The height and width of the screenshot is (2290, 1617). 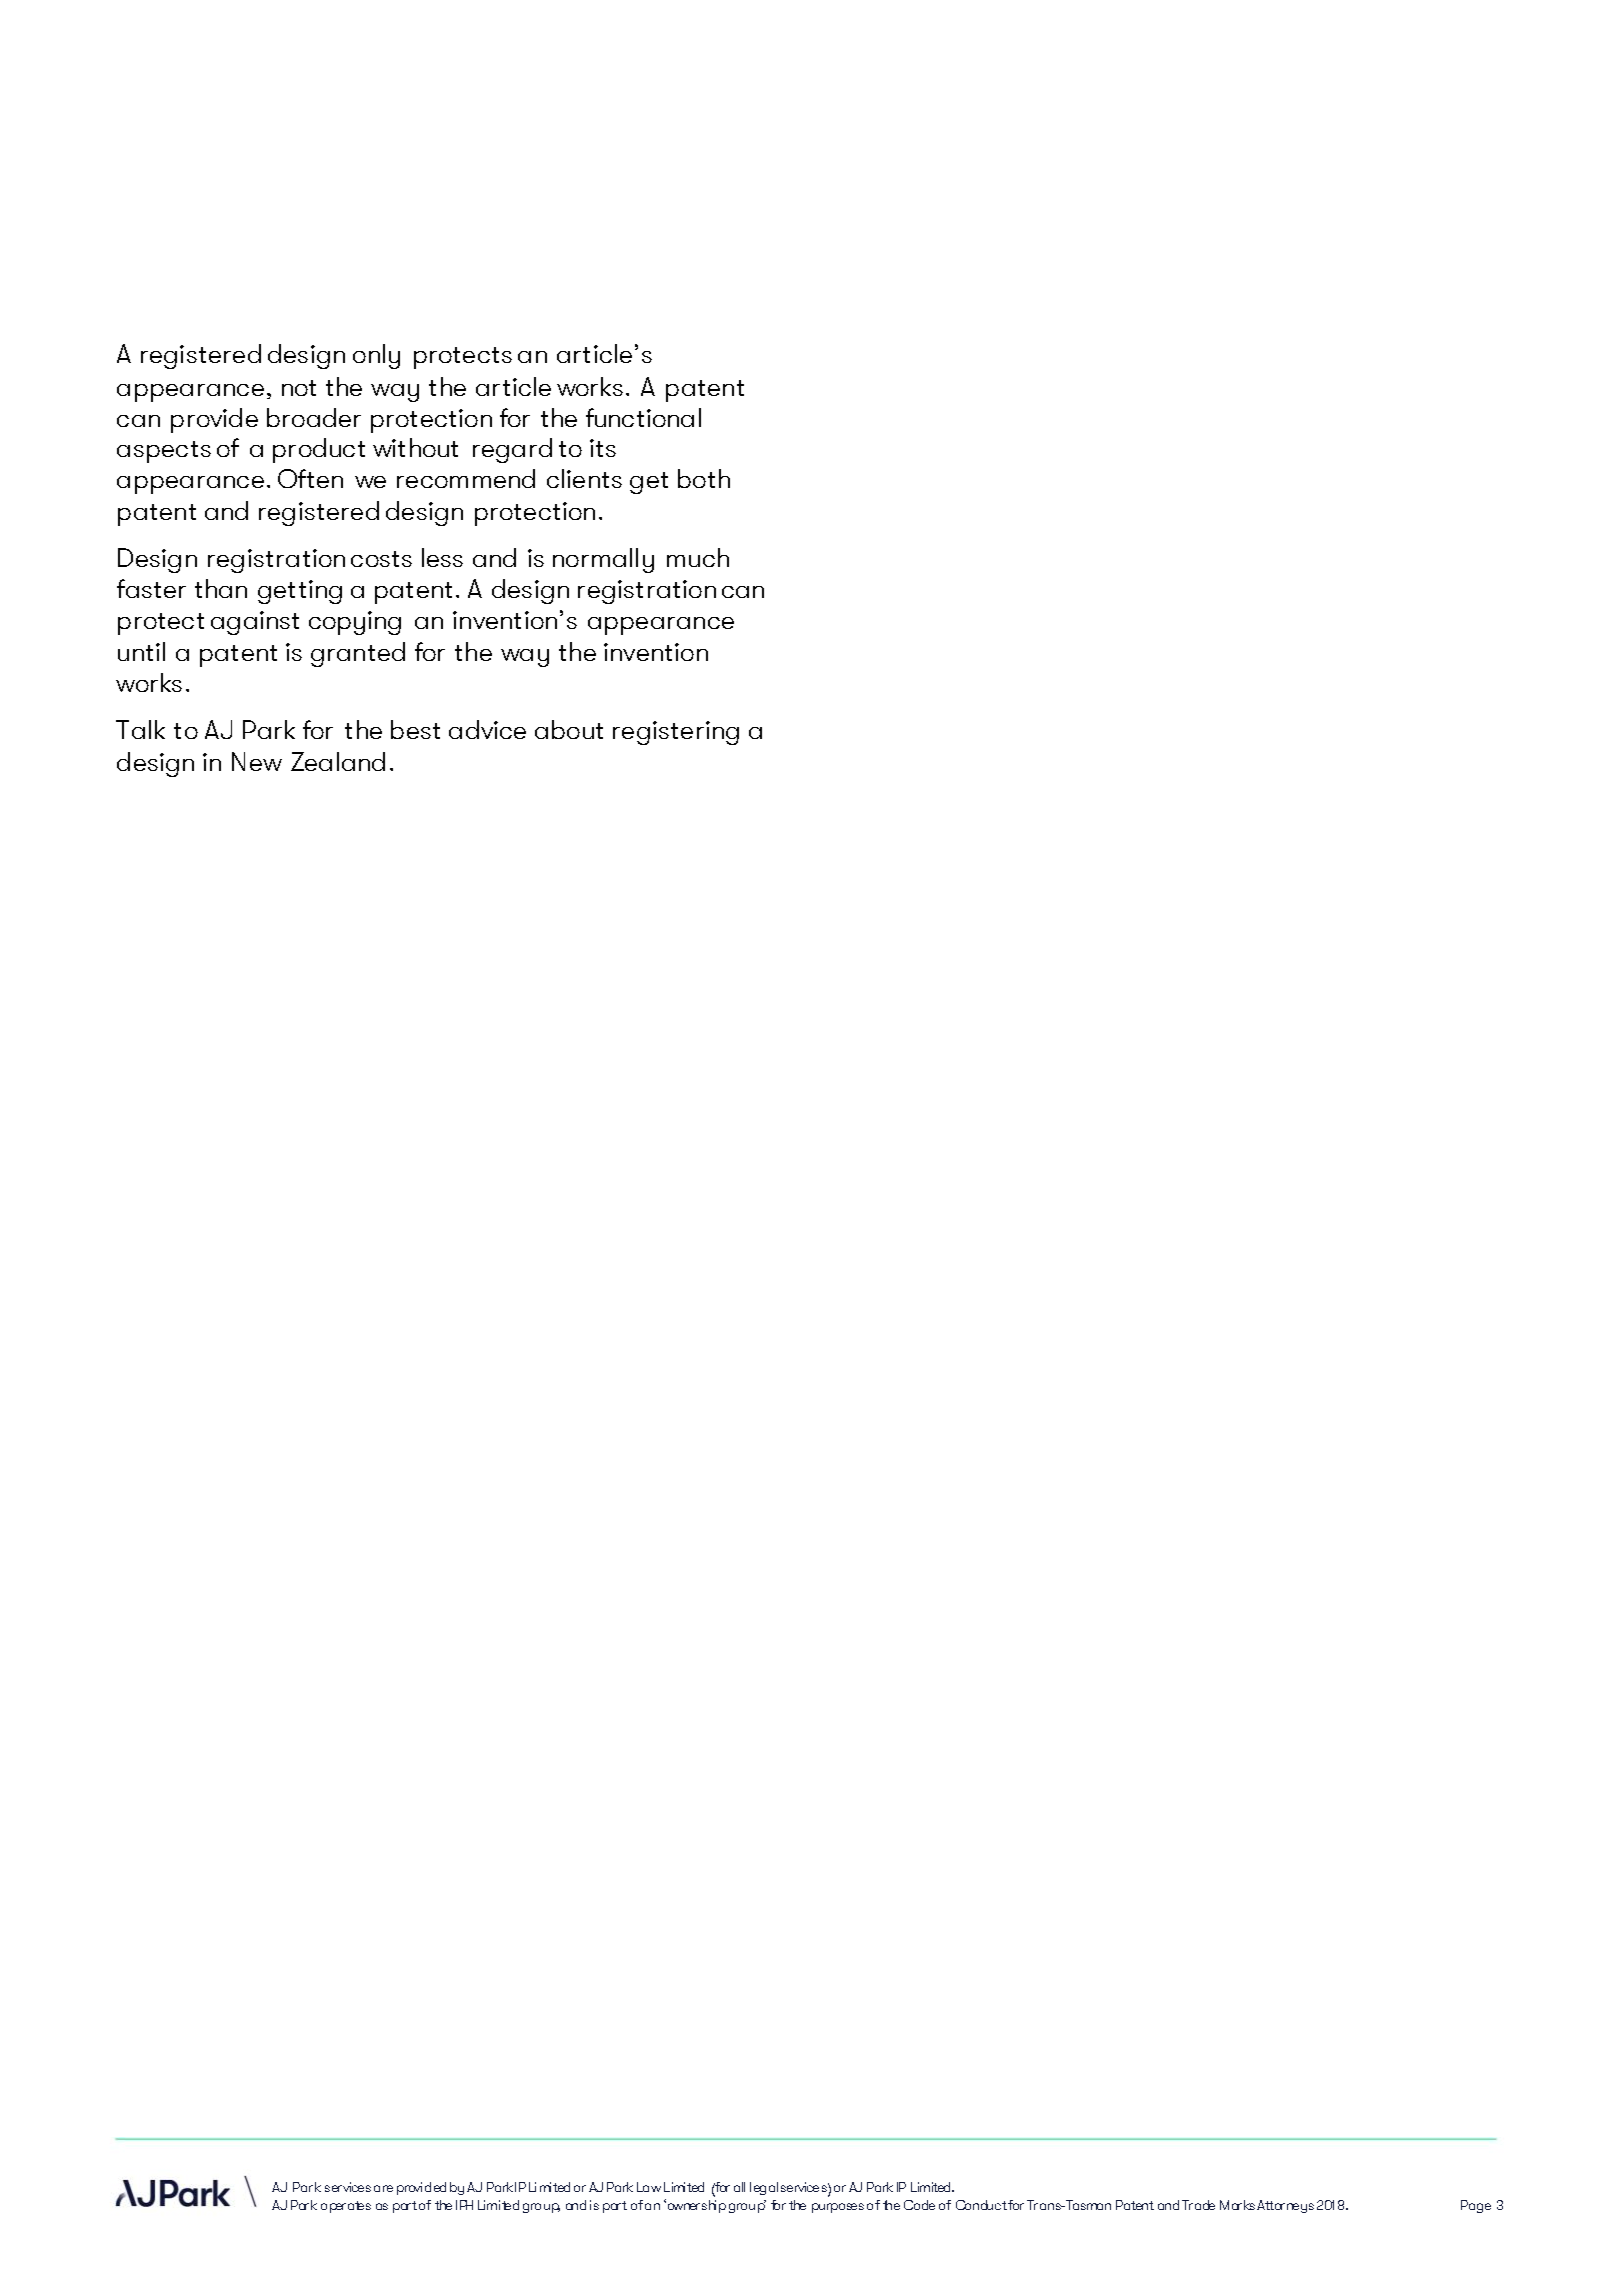 What do you see at coordinates (1285, 2206) in the screenshot?
I see `Attorneys` at bounding box center [1285, 2206].
